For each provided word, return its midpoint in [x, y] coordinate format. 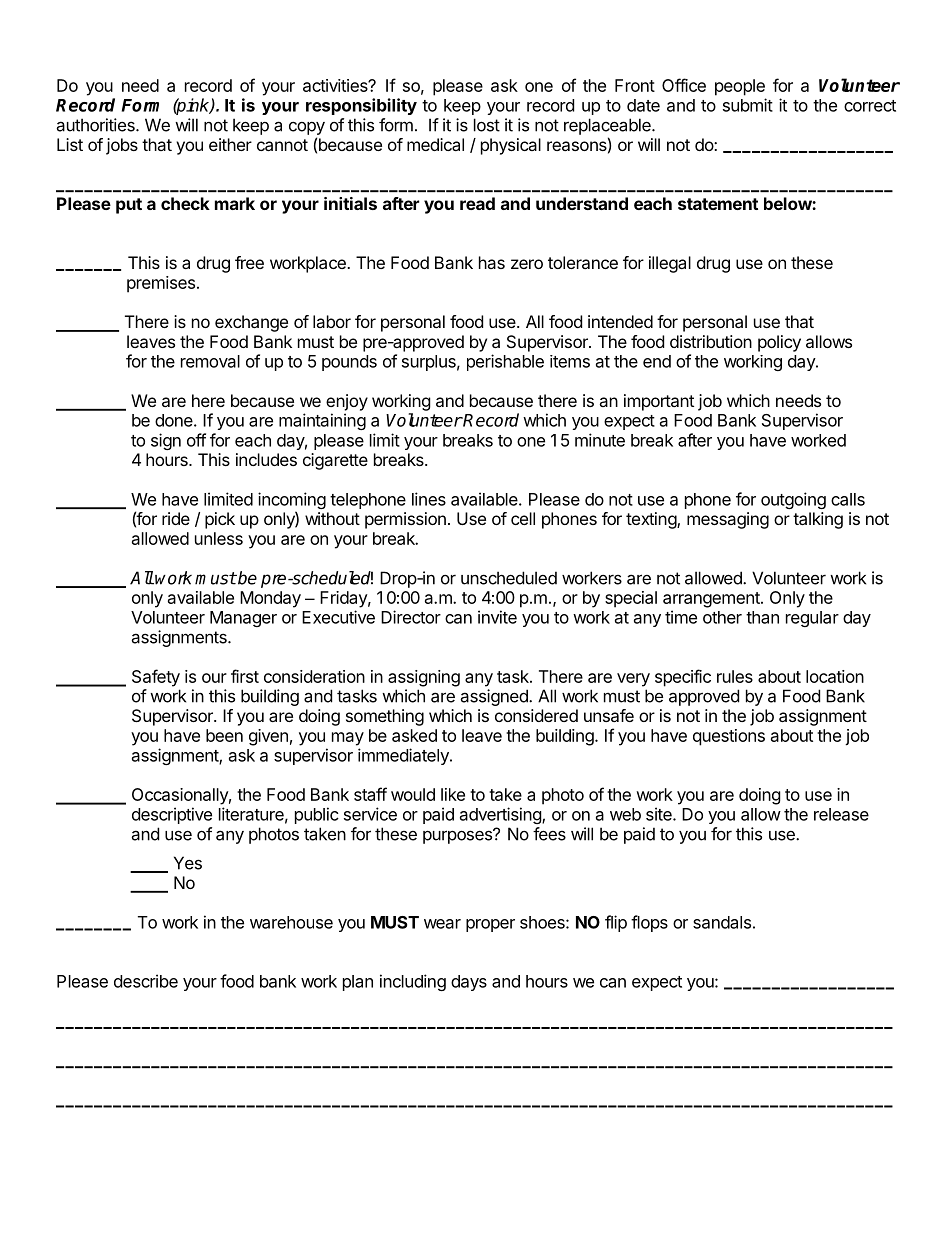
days [469, 983]
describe [146, 981]
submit [748, 105]
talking [818, 520]
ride [176, 518]
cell [523, 518]
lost [487, 125]
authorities [96, 125]
